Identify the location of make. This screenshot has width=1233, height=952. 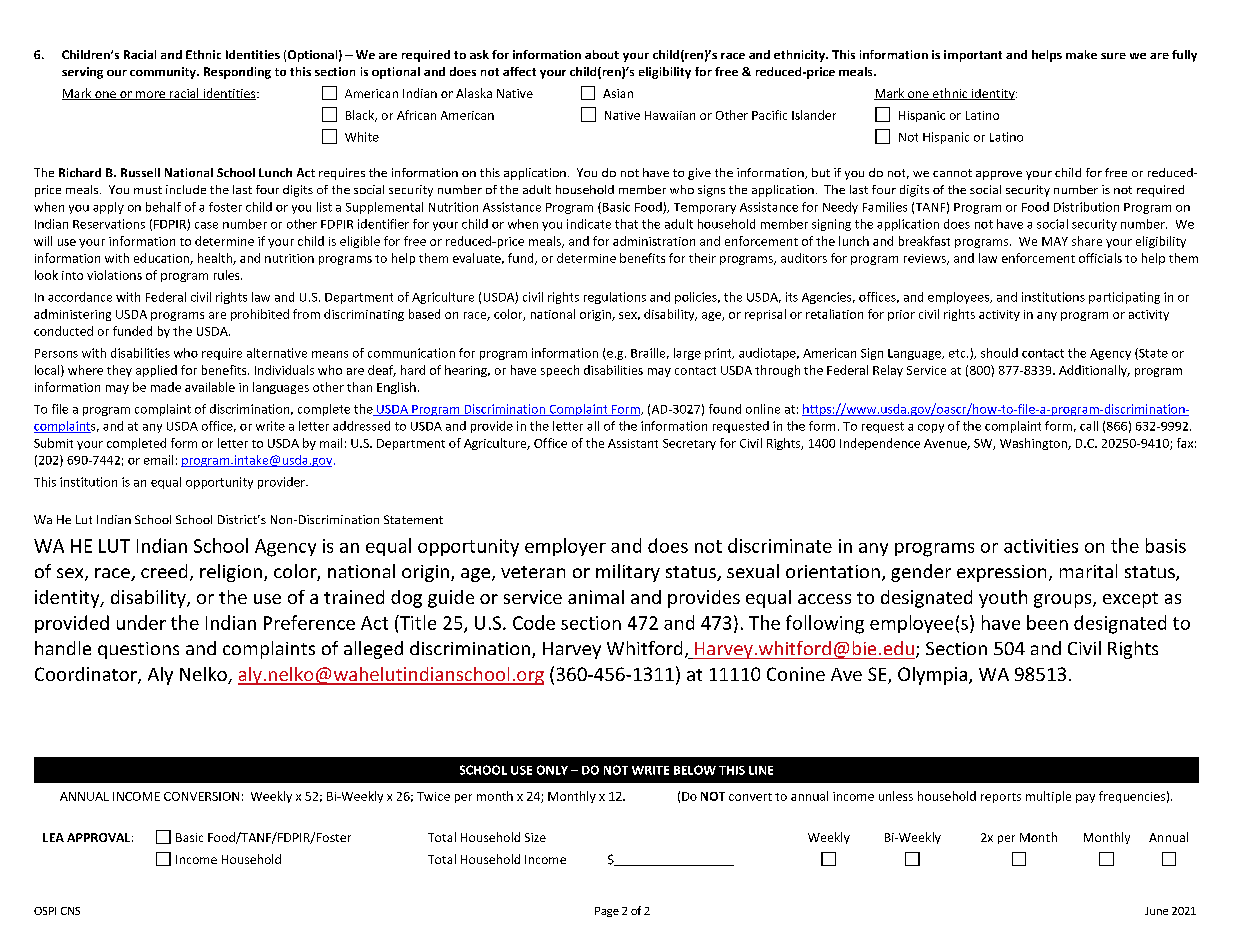
(1081, 54).
